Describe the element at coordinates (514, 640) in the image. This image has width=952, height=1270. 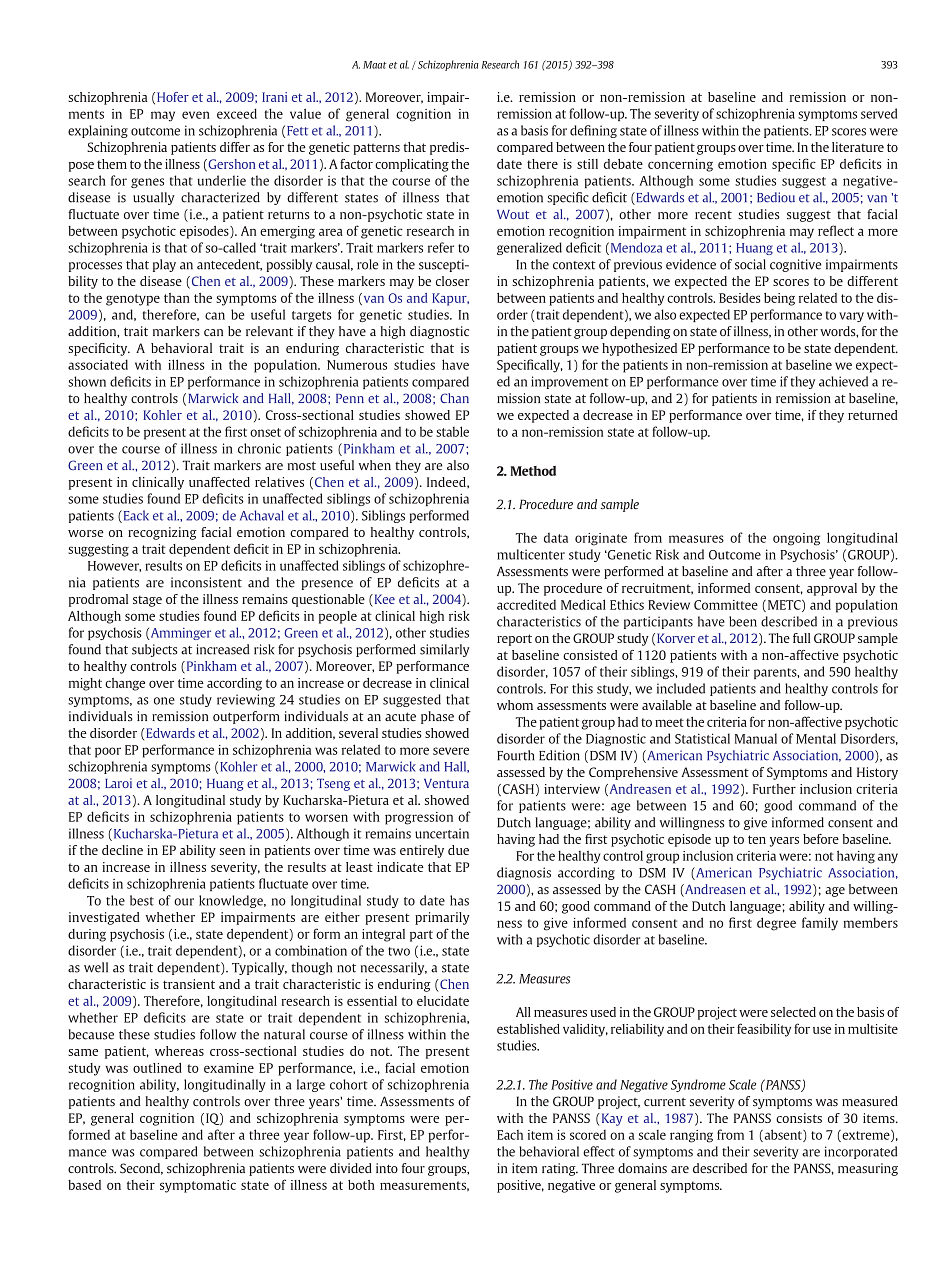
I see `report` at that location.
